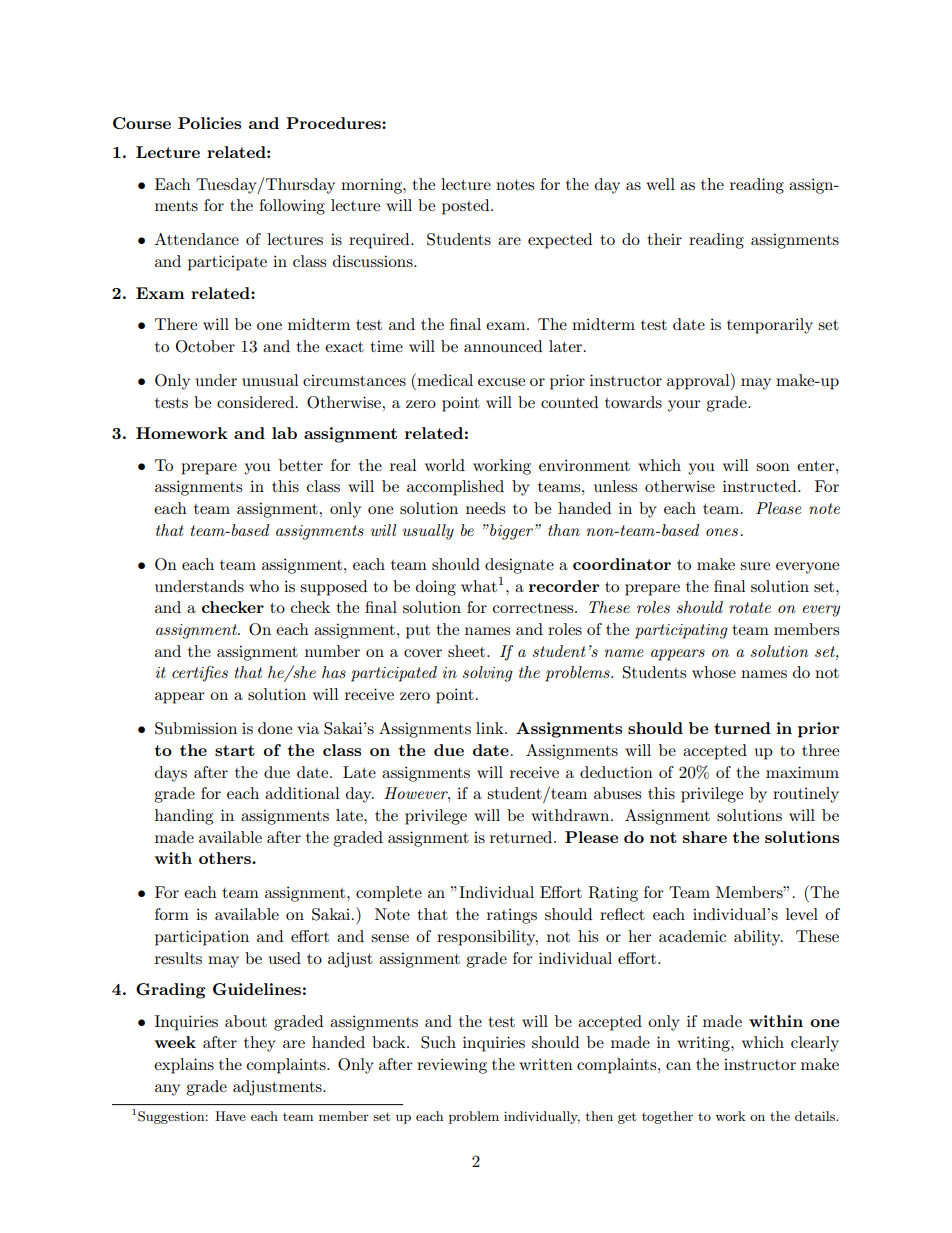 This screenshot has height=1233, width=952. What do you see at coordinates (467, 207) in the screenshot?
I see `posted` at bounding box center [467, 207].
